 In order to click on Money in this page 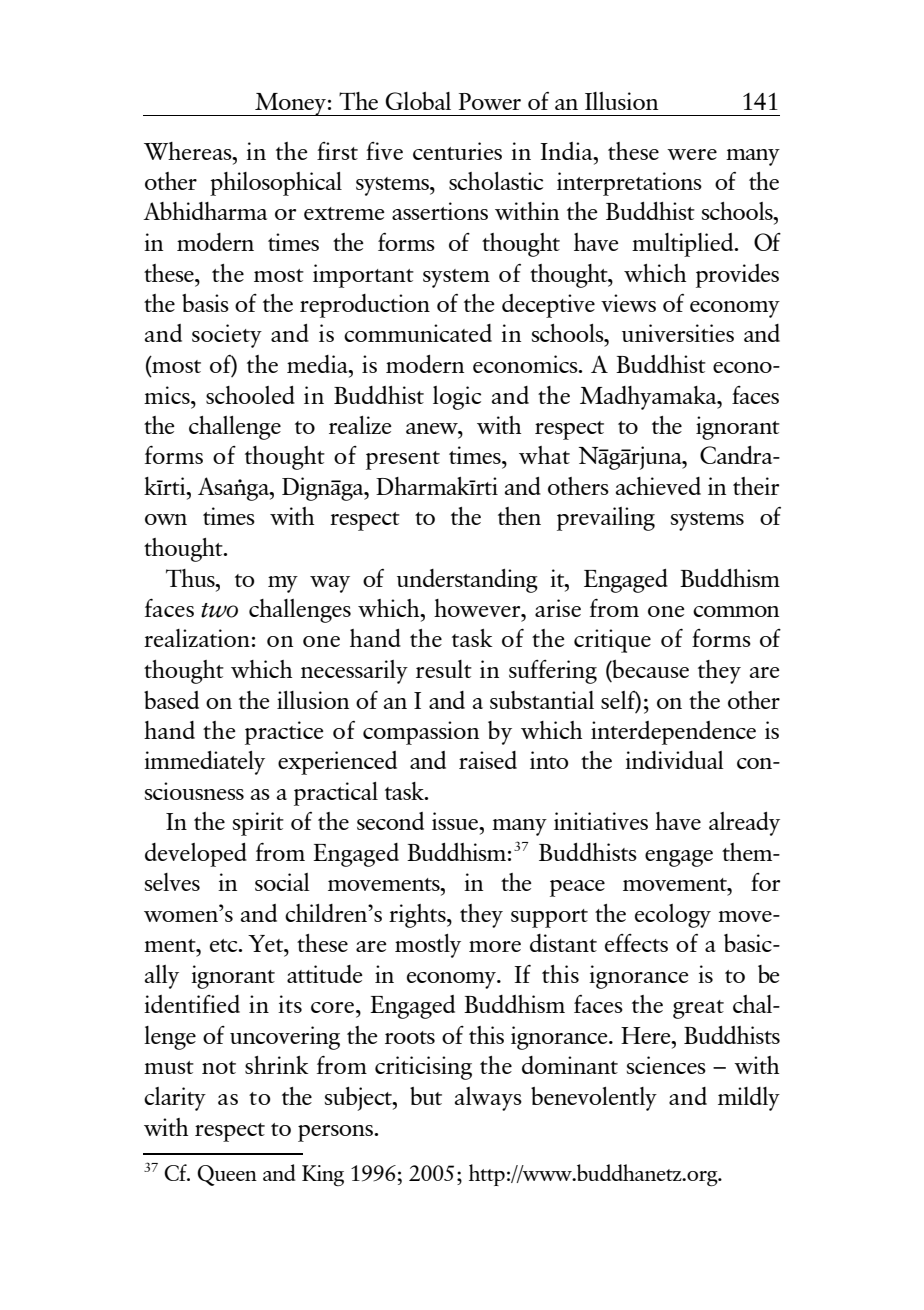, I will do `click(290, 104)`.
